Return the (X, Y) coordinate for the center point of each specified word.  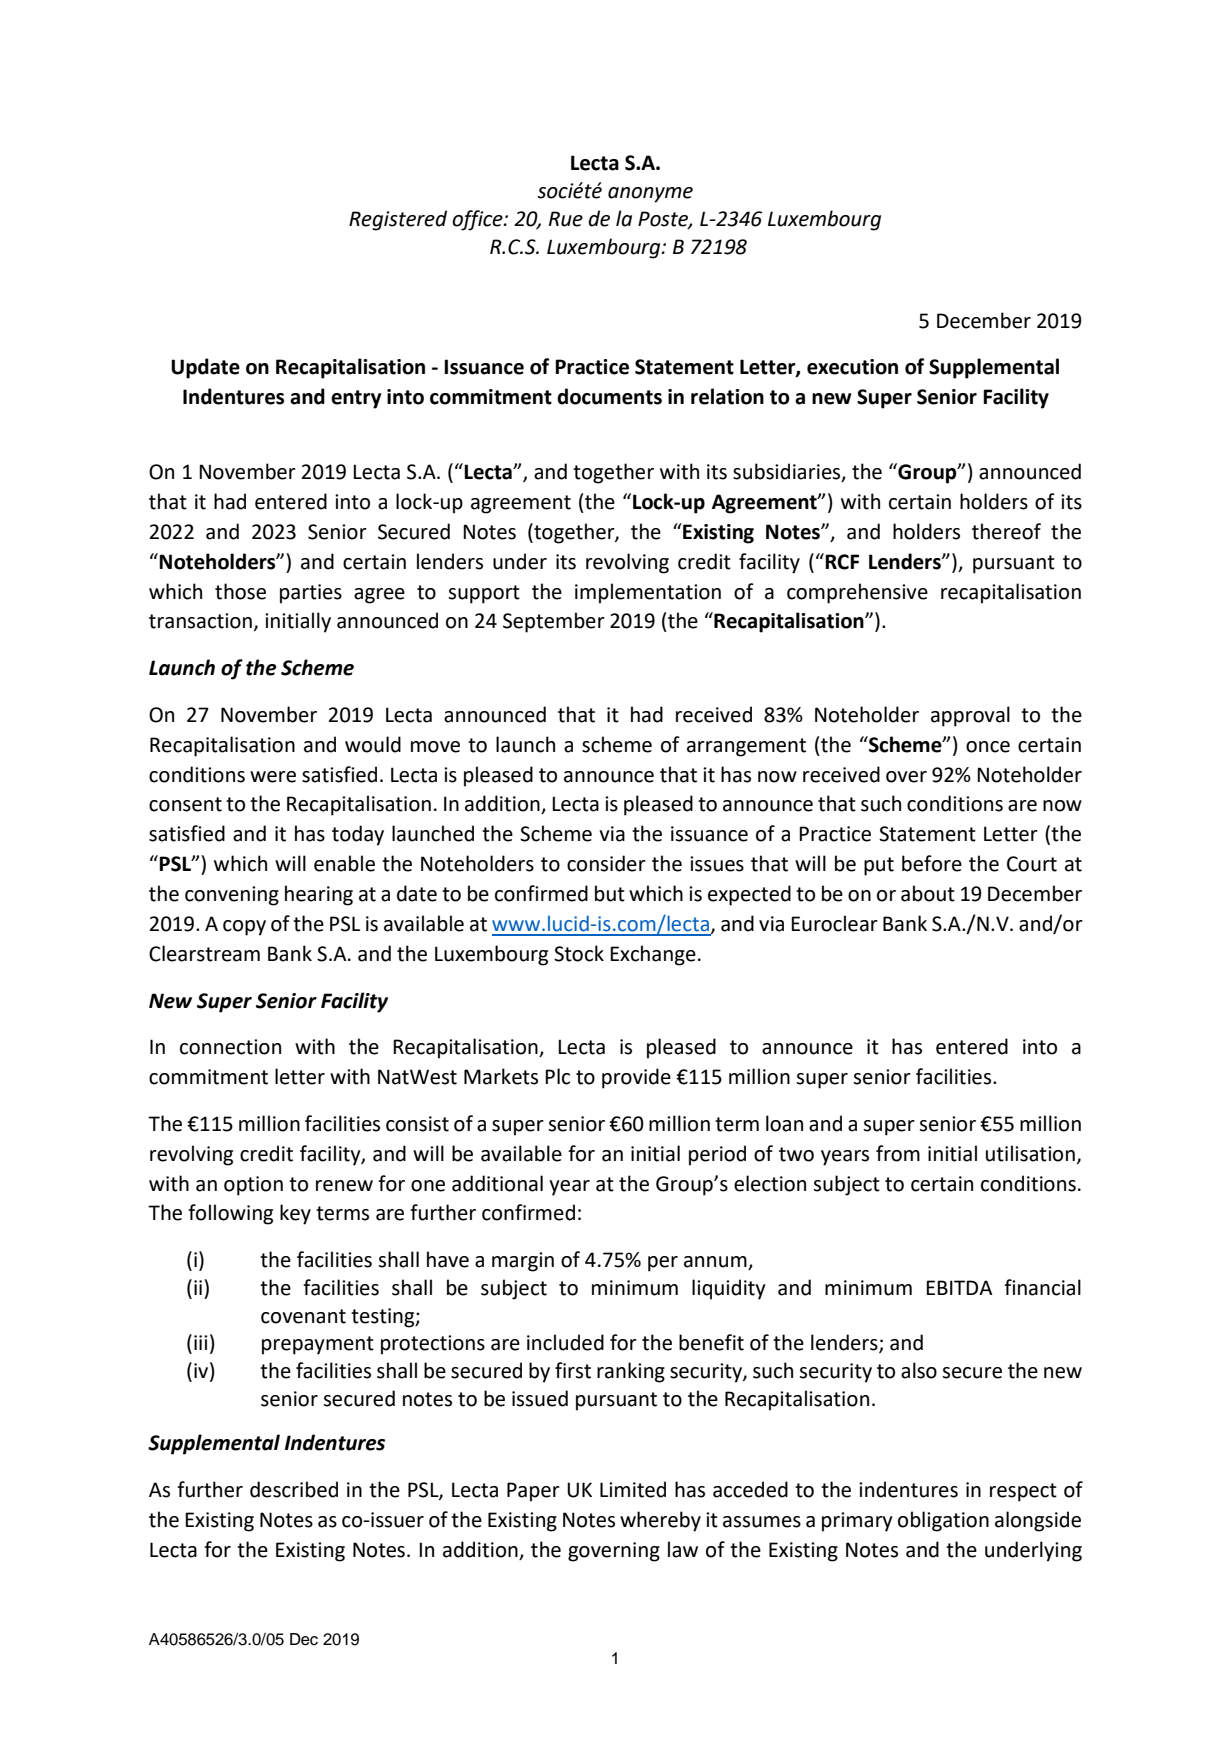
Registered (398, 220)
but (610, 893)
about (928, 893)
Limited (633, 1489)
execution (852, 367)
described (294, 1489)
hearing (319, 895)
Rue (566, 219)
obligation (943, 1521)
